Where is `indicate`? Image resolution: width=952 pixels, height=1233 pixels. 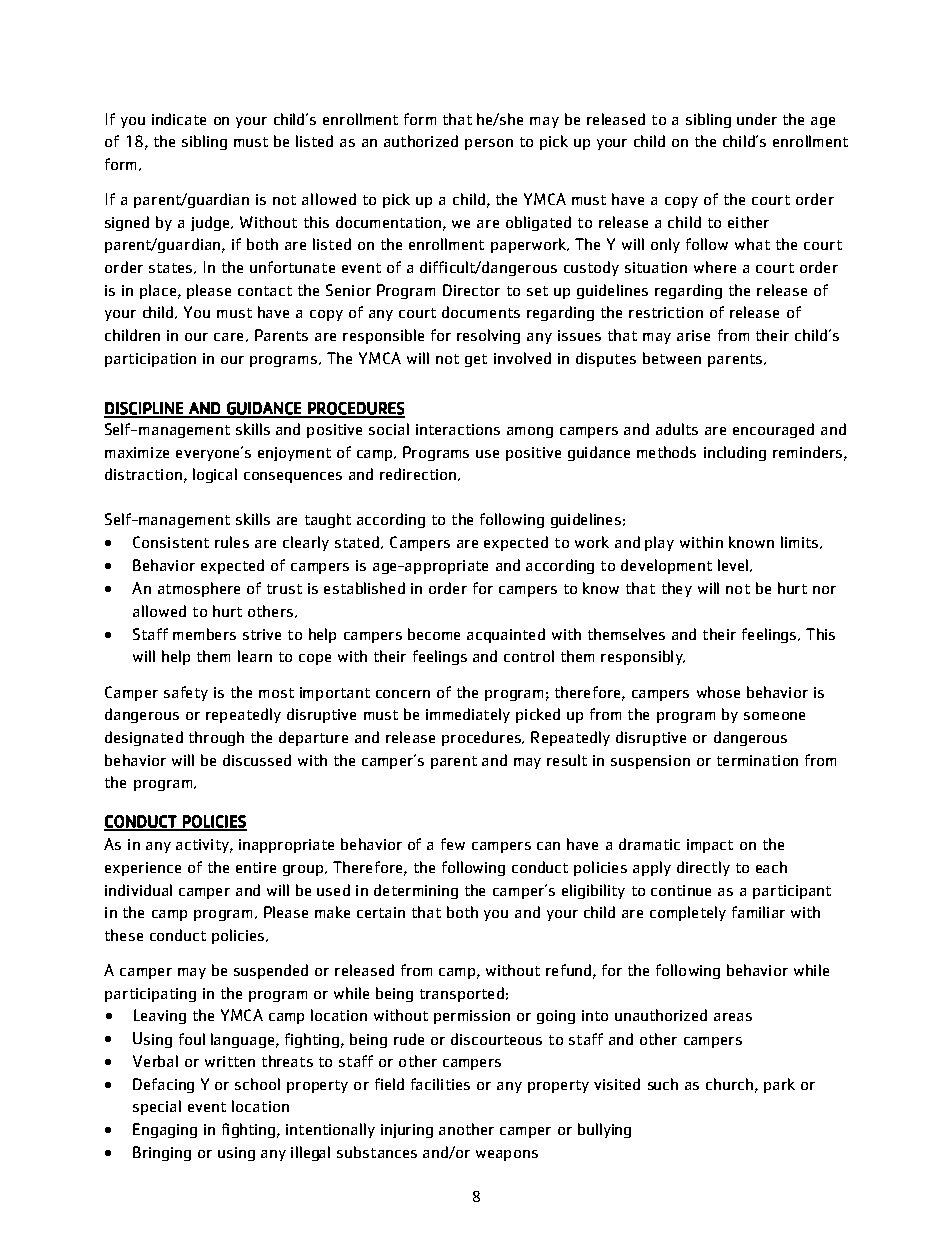
indicate is located at coordinates (179, 119).
